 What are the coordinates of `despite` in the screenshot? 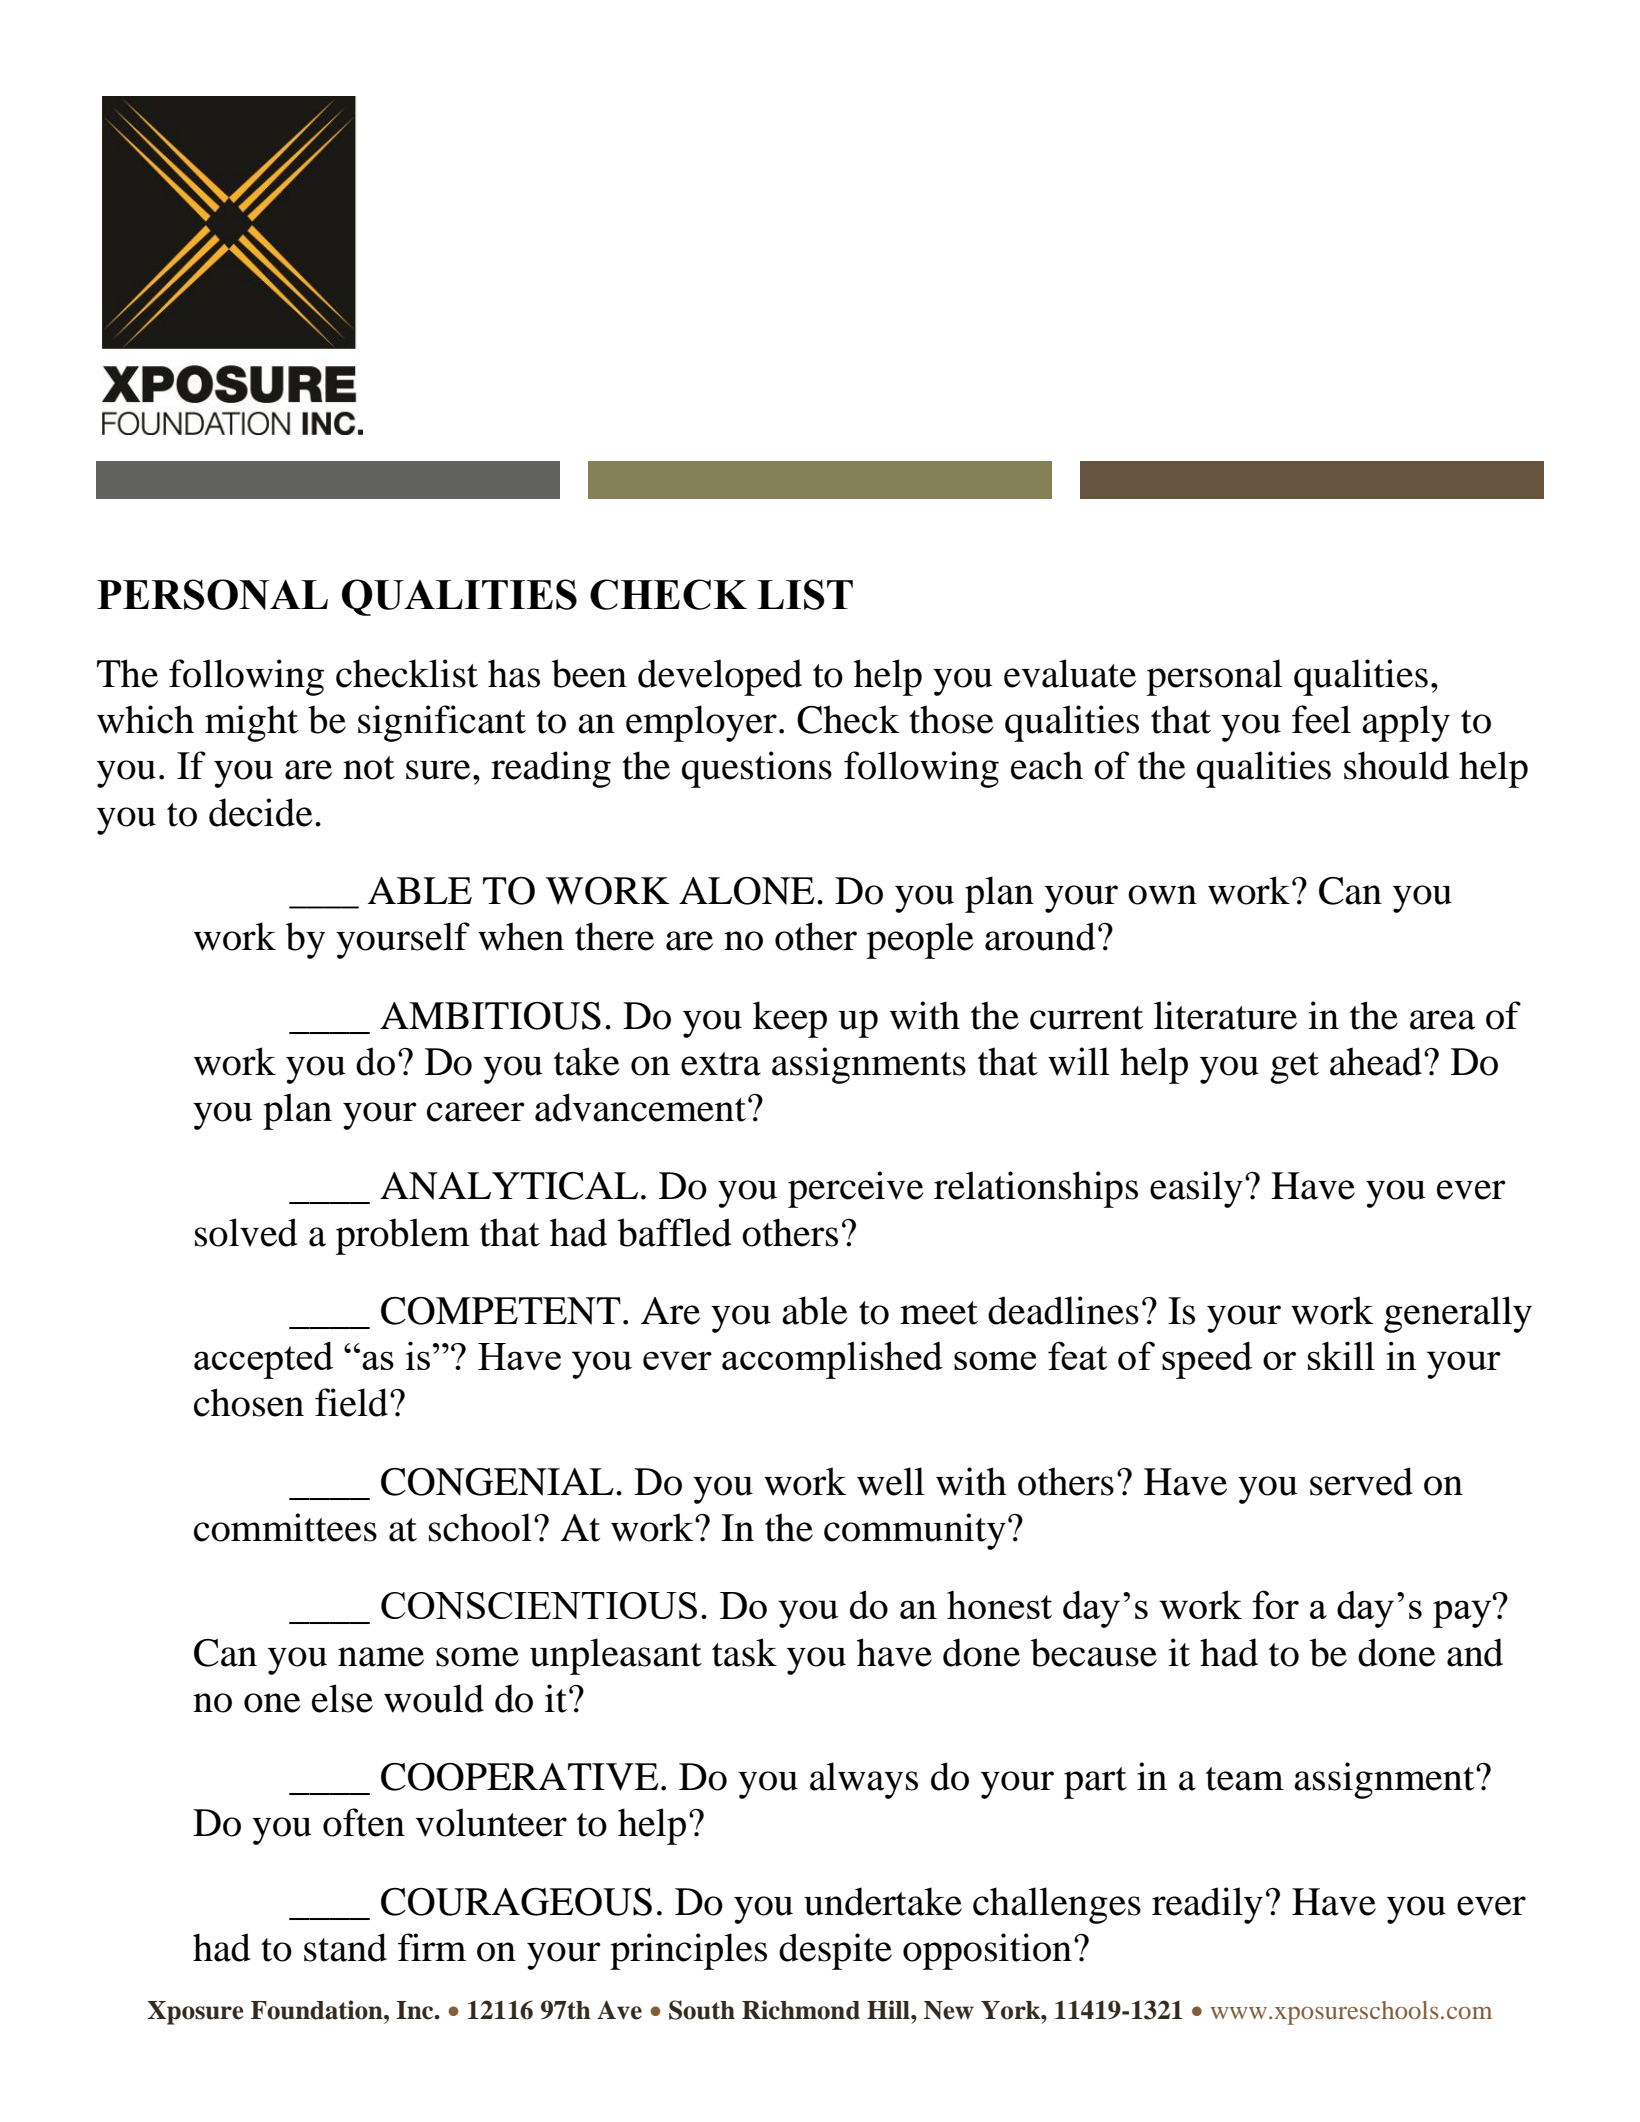 It's located at (835, 1951).
